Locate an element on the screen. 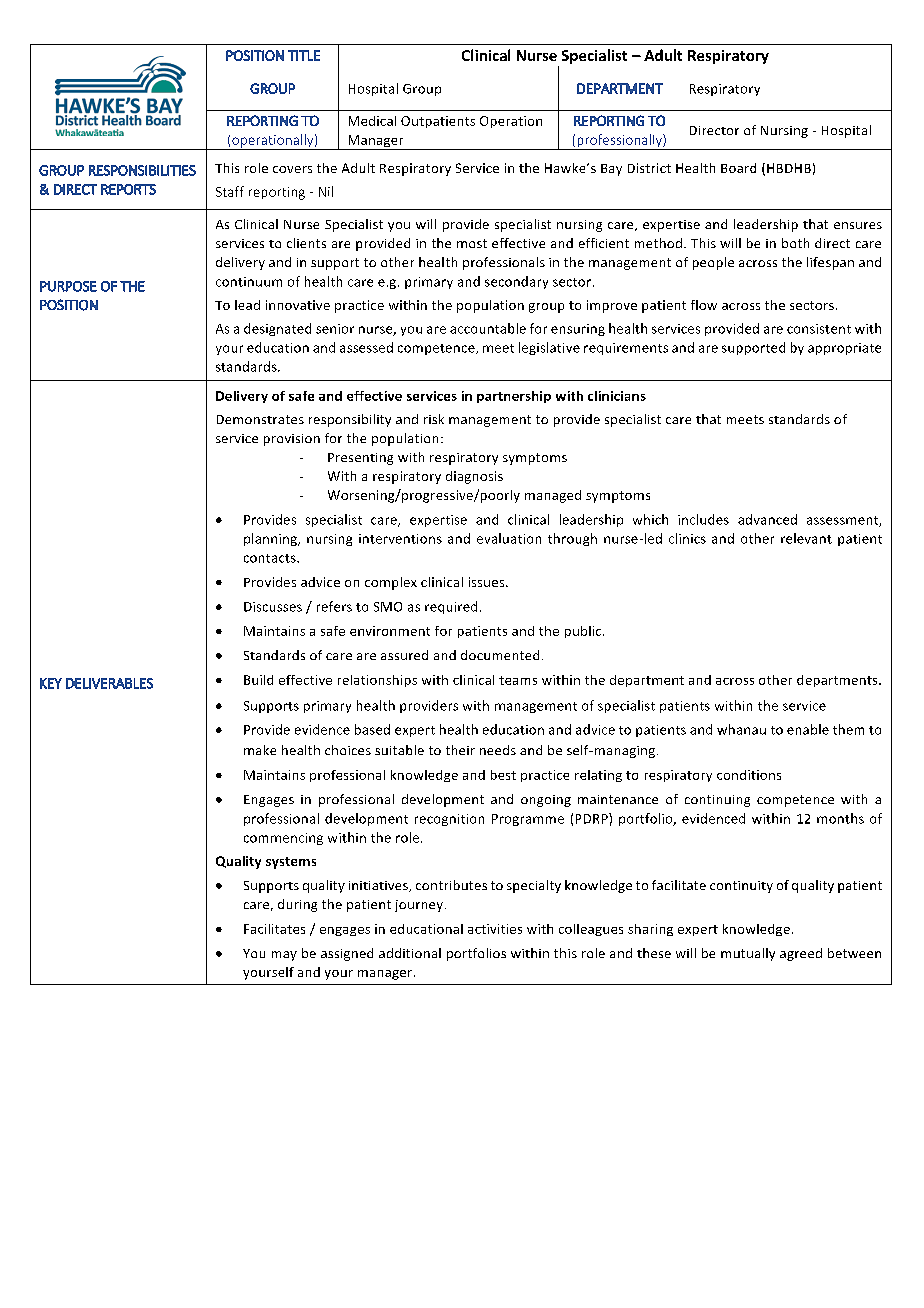 This screenshot has height=1308, width=924. secondary is located at coordinates (516, 282).
